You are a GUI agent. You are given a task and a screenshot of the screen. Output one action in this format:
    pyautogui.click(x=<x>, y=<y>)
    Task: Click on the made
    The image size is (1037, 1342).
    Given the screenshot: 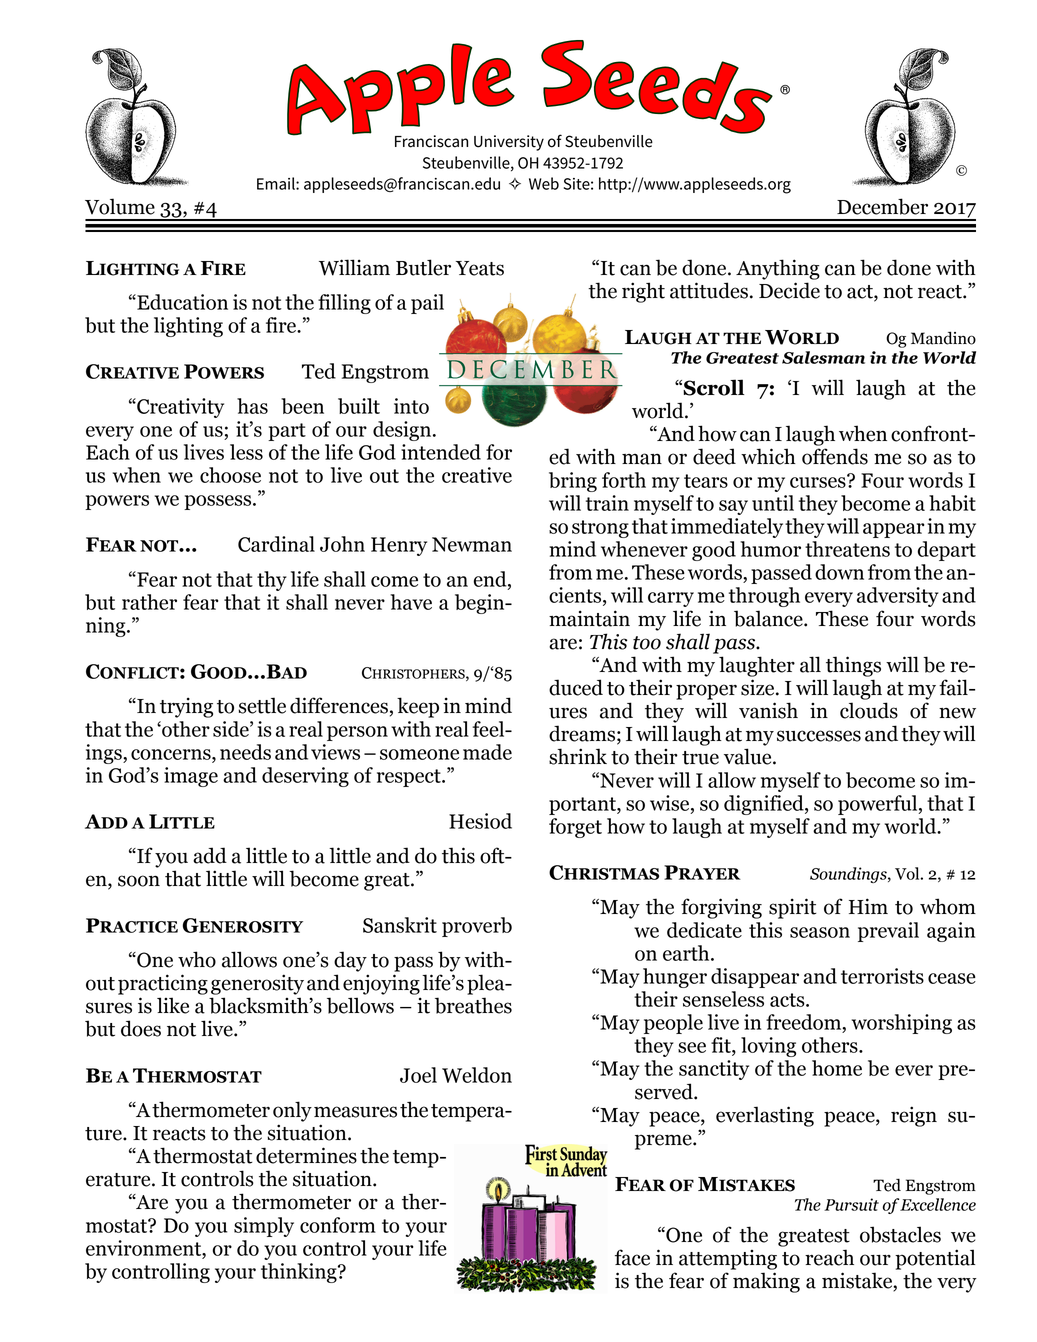 What is the action you would take?
    pyautogui.click(x=487, y=752)
